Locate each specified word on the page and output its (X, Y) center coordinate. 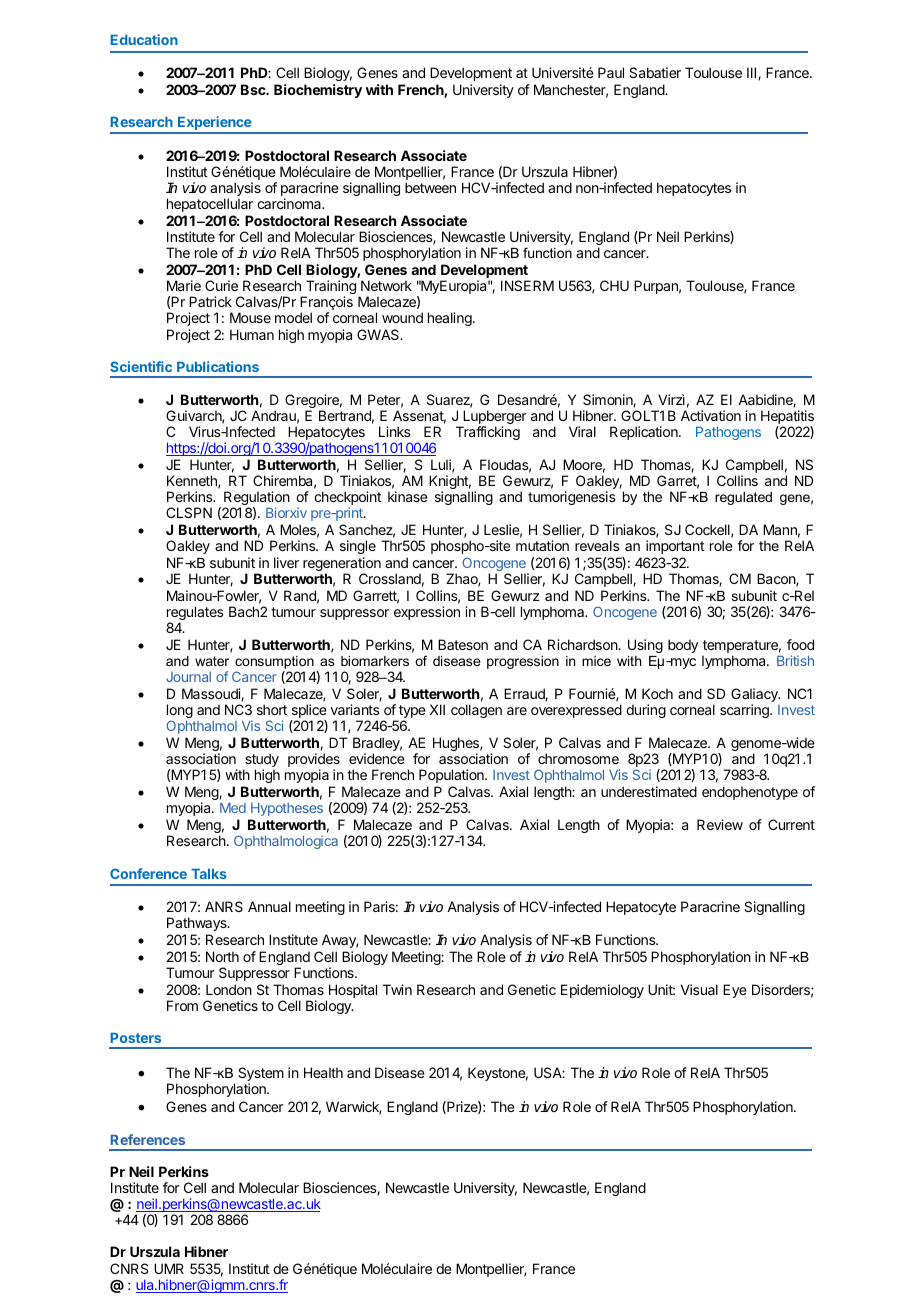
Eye (735, 991)
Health (323, 1072)
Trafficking (488, 433)
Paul (611, 72)
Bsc (254, 89)
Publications (218, 366)
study (261, 761)
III (753, 73)
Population (452, 776)
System (261, 1075)
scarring (745, 711)
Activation (711, 415)
